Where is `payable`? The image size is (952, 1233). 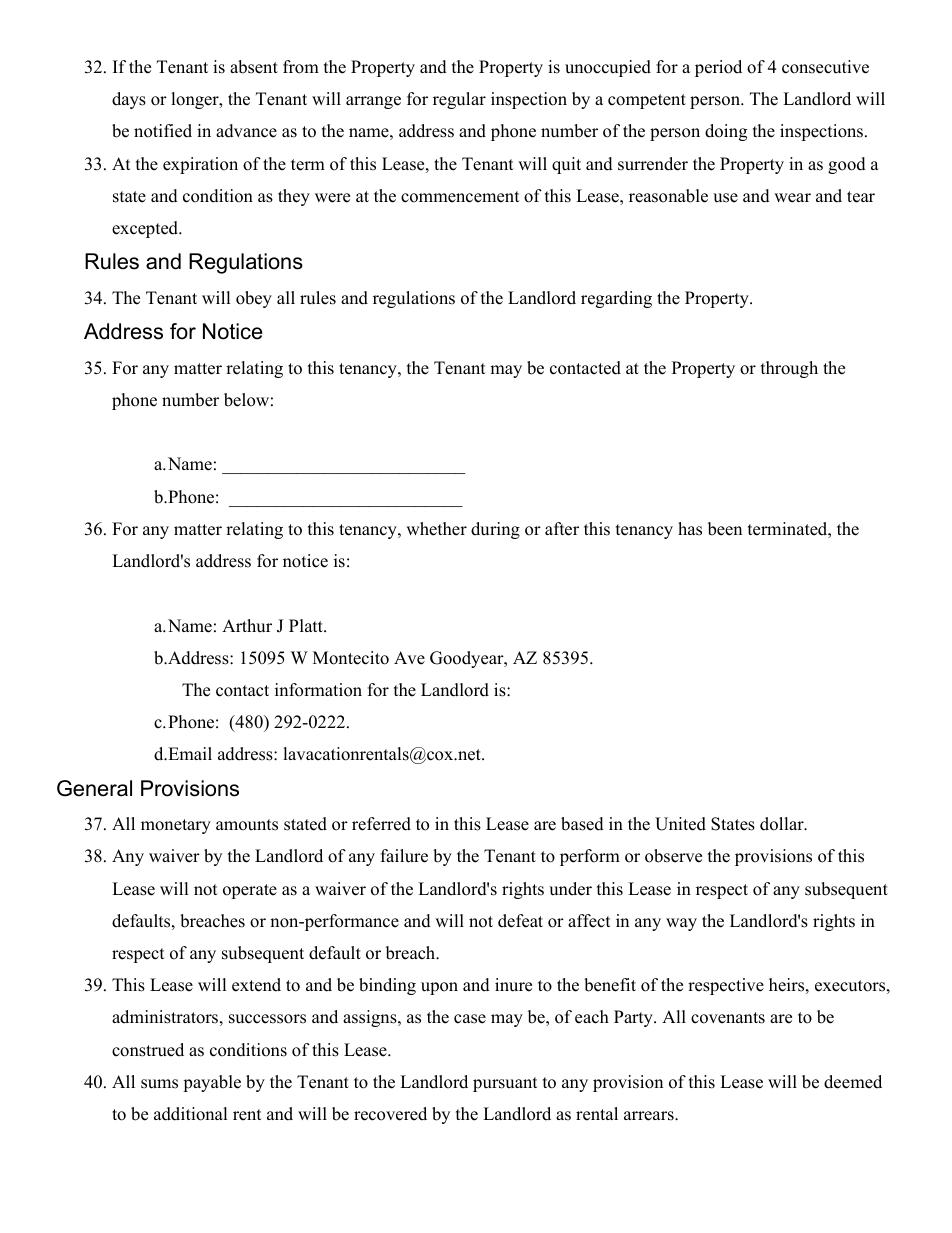
payable is located at coordinates (212, 1083).
